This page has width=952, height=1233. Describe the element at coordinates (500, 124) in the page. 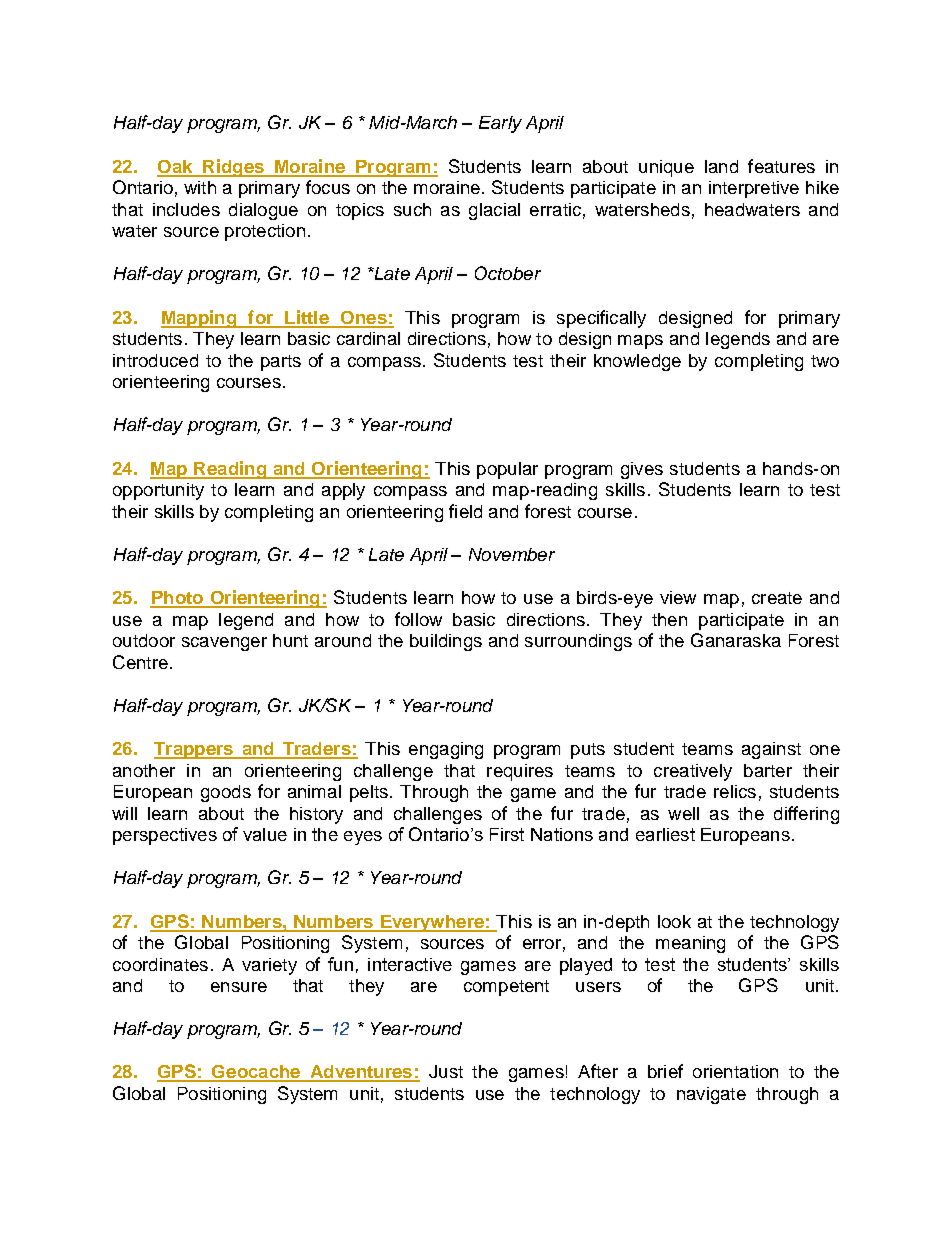

I see `Early` at that location.
